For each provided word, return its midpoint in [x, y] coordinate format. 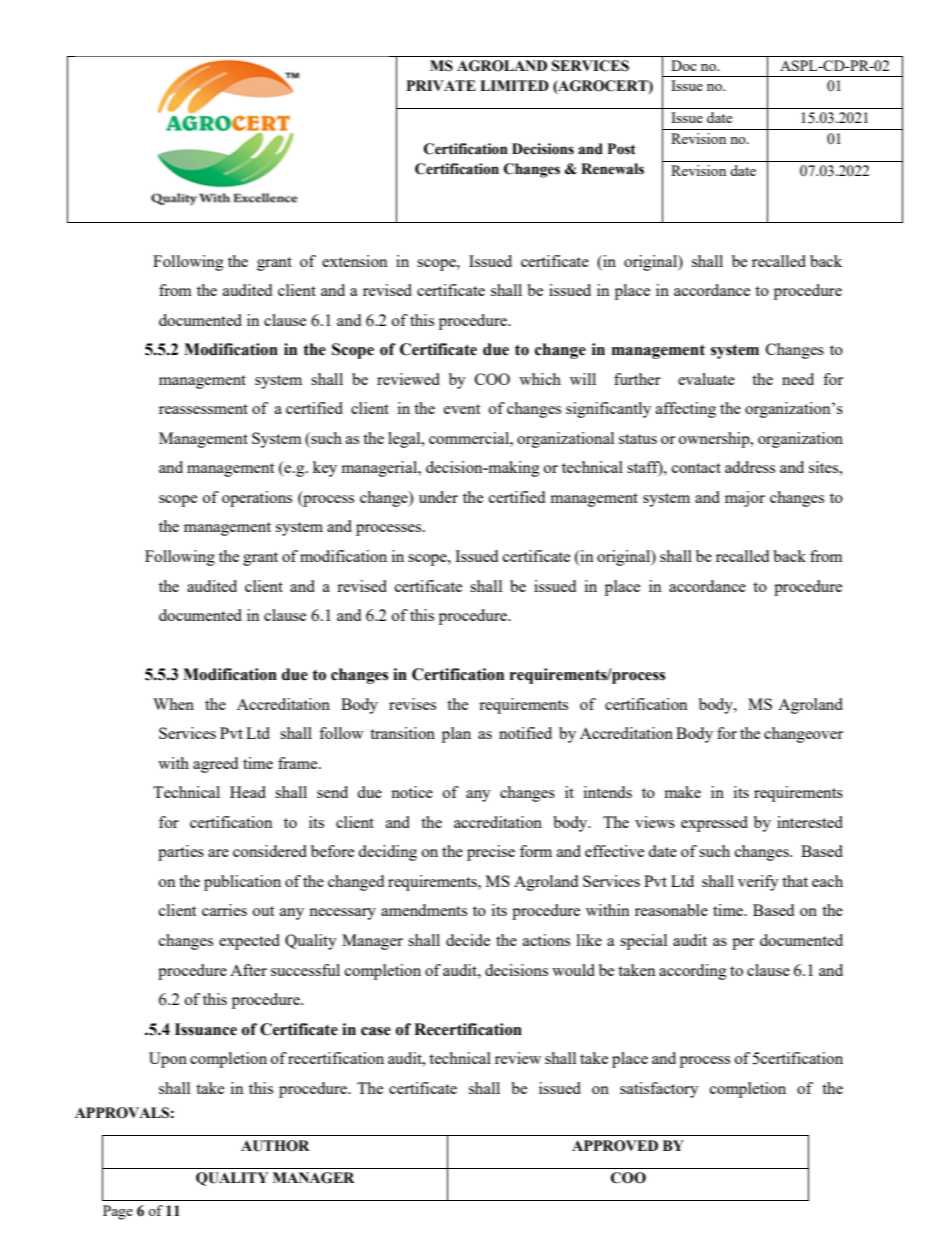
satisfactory [659, 1090]
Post [622, 149]
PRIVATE [441, 85]
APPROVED [615, 1146]
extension [354, 261]
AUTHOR [275, 1146]
